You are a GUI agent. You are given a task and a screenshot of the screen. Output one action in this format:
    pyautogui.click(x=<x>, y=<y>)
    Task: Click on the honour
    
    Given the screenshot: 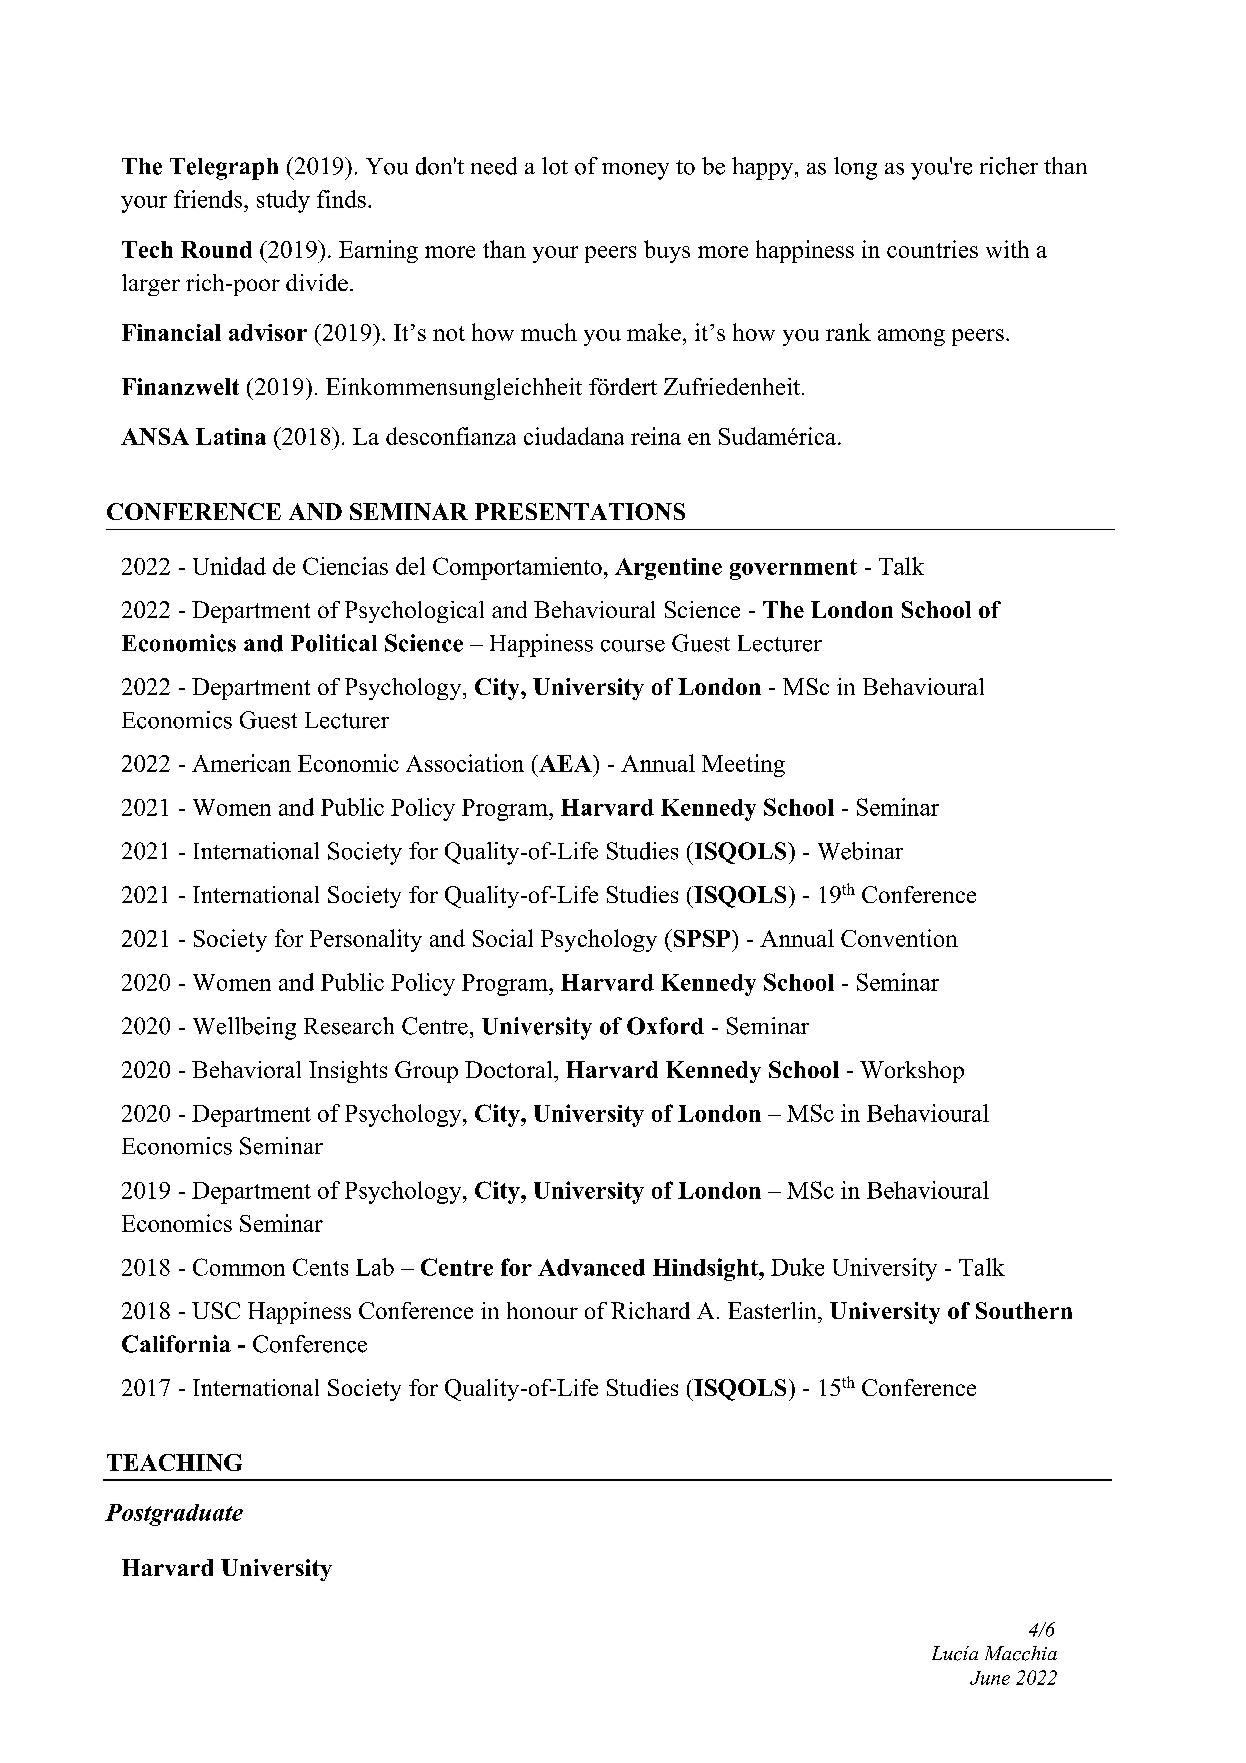 What is the action you would take?
    pyautogui.click(x=542, y=1310)
